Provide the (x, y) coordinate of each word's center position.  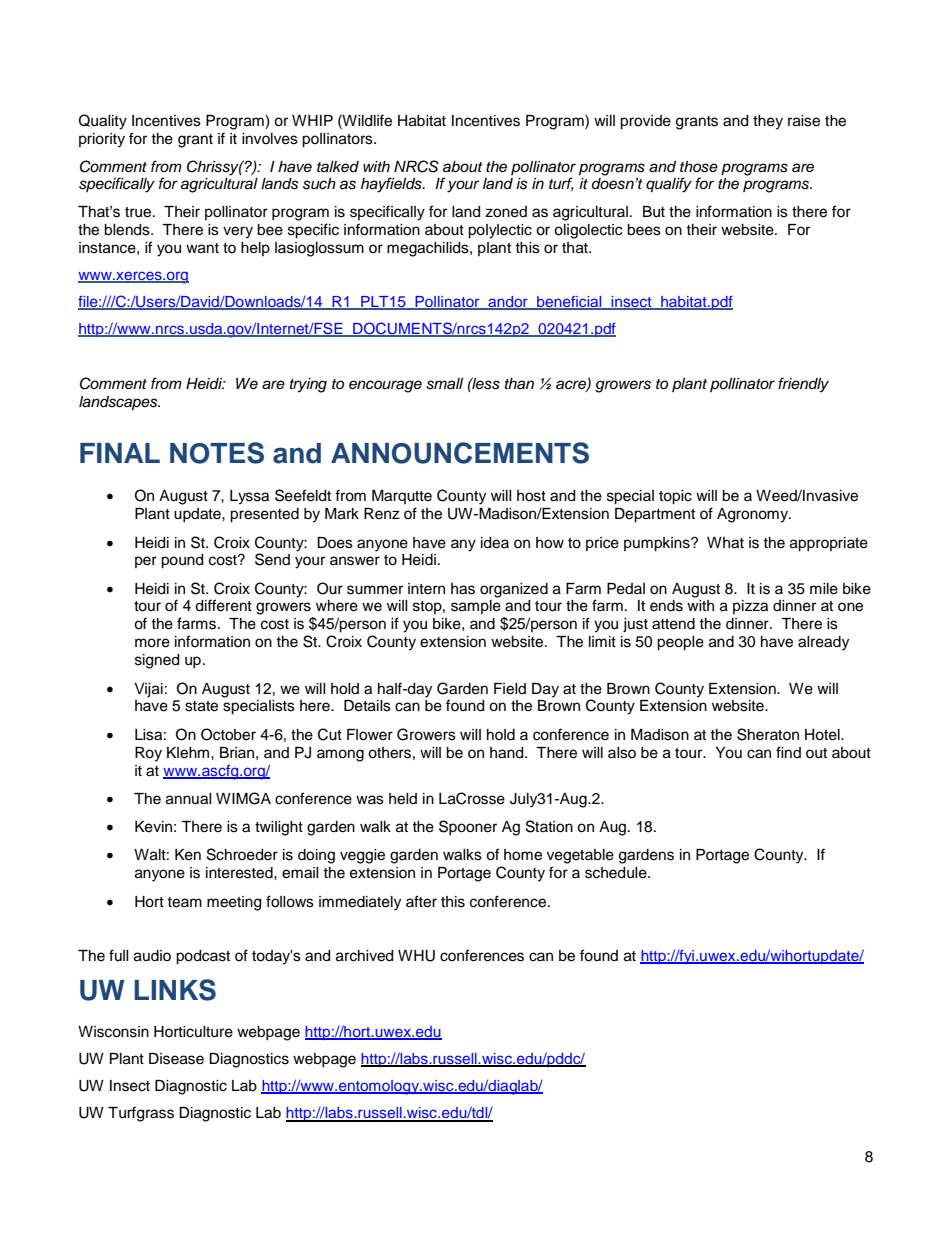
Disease (176, 1059)
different (223, 605)
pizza (750, 607)
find (788, 752)
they (768, 122)
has (463, 589)
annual (189, 799)
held (403, 799)
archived (364, 956)
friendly (803, 385)
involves (270, 139)
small (444, 384)
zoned (506, 212)
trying (308, 385)
